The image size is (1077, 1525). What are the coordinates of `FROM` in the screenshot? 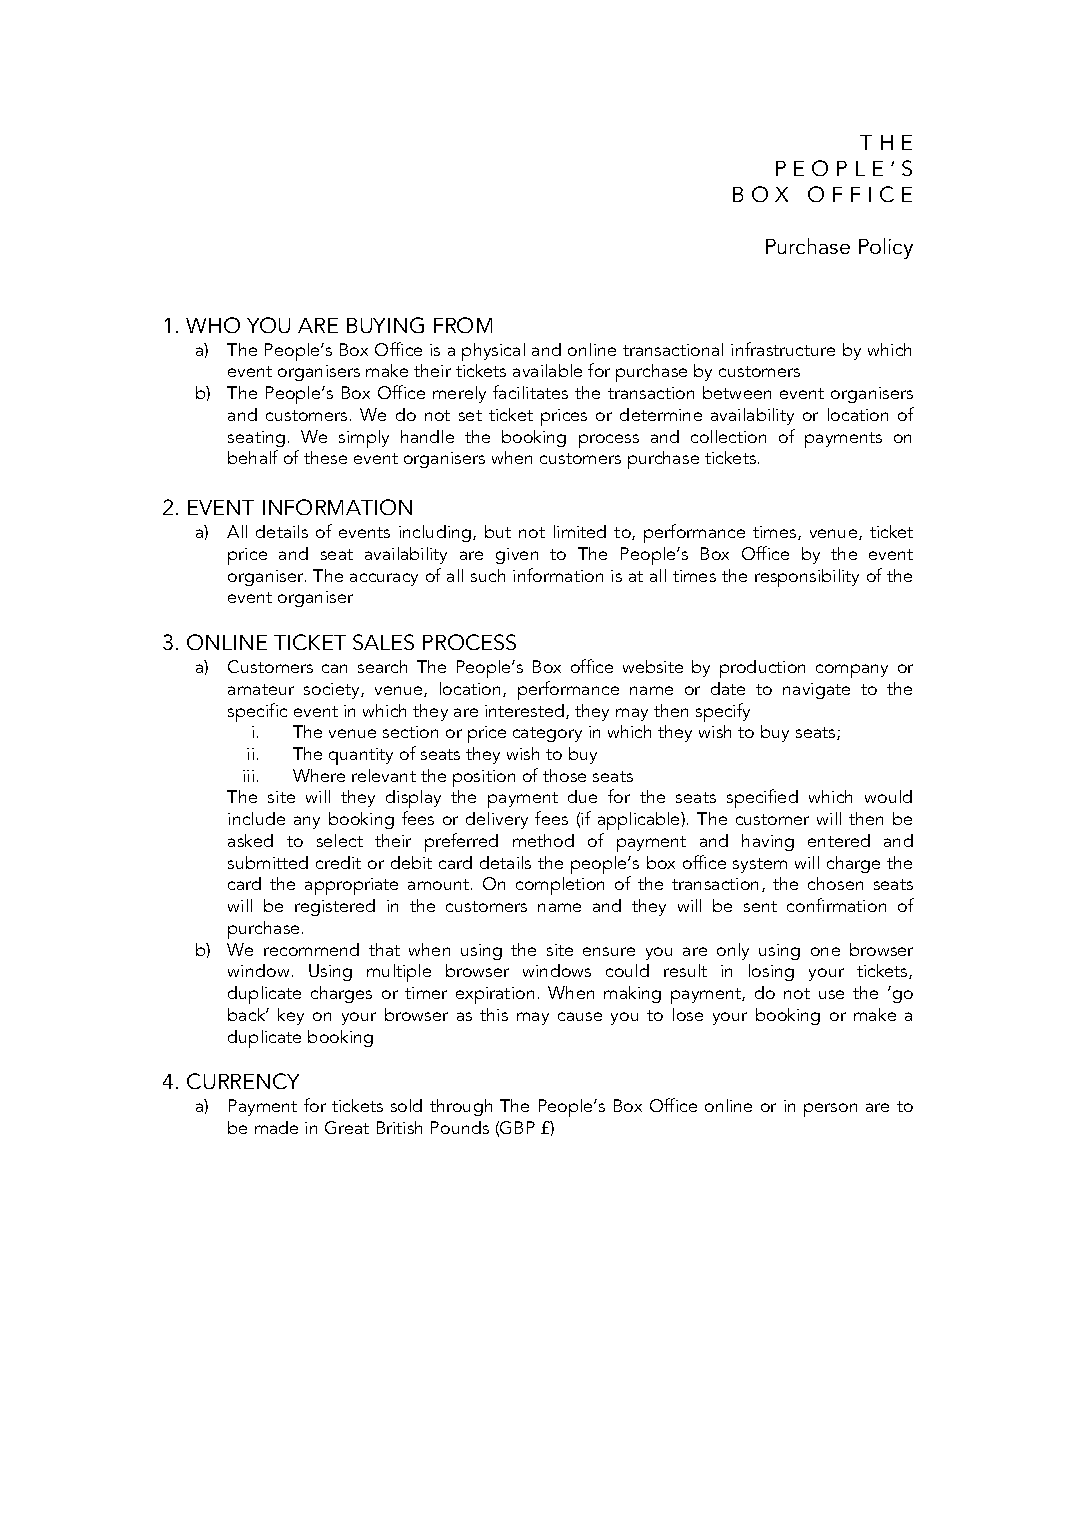 It's located at (463, 325).
